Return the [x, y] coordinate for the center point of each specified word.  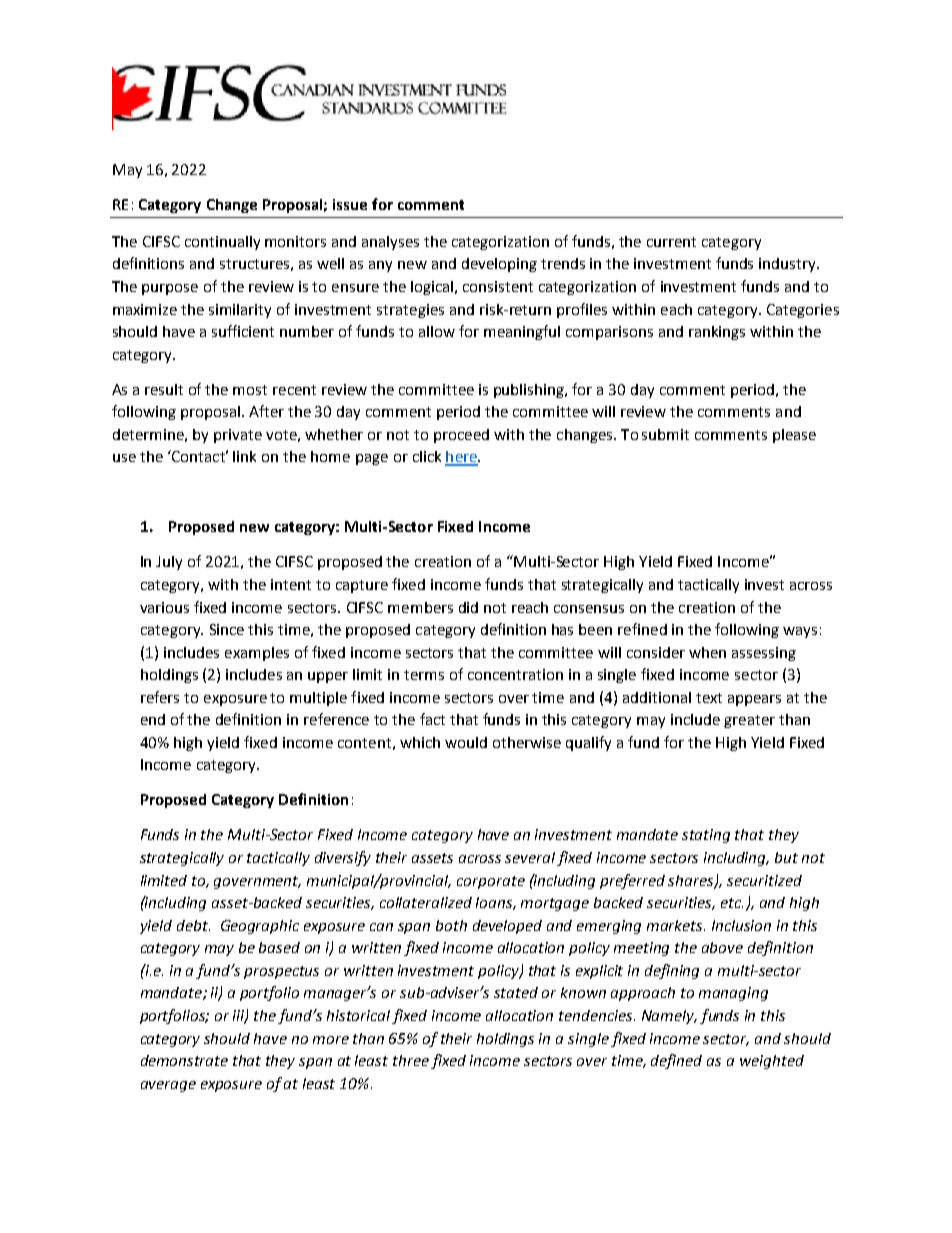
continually [222, 243]
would [466, 742]
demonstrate [184, 1060]
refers [160, 697]
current [671, 242]
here [462, 458]
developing [499, 265]
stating [706, 836]
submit [665, 434]
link [244, 456]
